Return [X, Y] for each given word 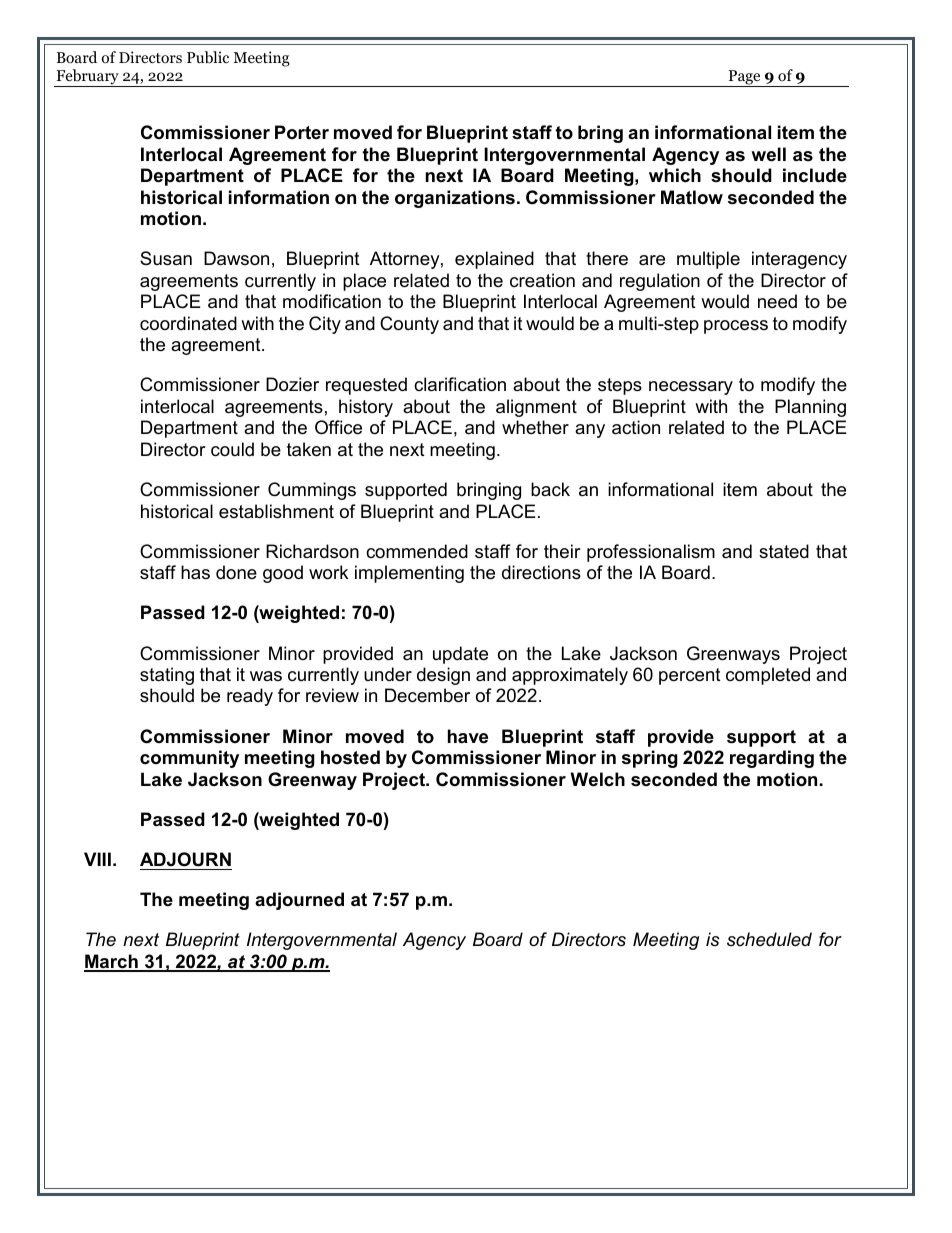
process [736, 327]
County [409, 325]
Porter [302, 132]
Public [208, 57]
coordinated [188, 323]
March [112, 962]
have [468, 736]
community [189, 759]
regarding [772, 759]
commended [417, 551]
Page [744, 78]
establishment [276, 511]
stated [784, 551]
